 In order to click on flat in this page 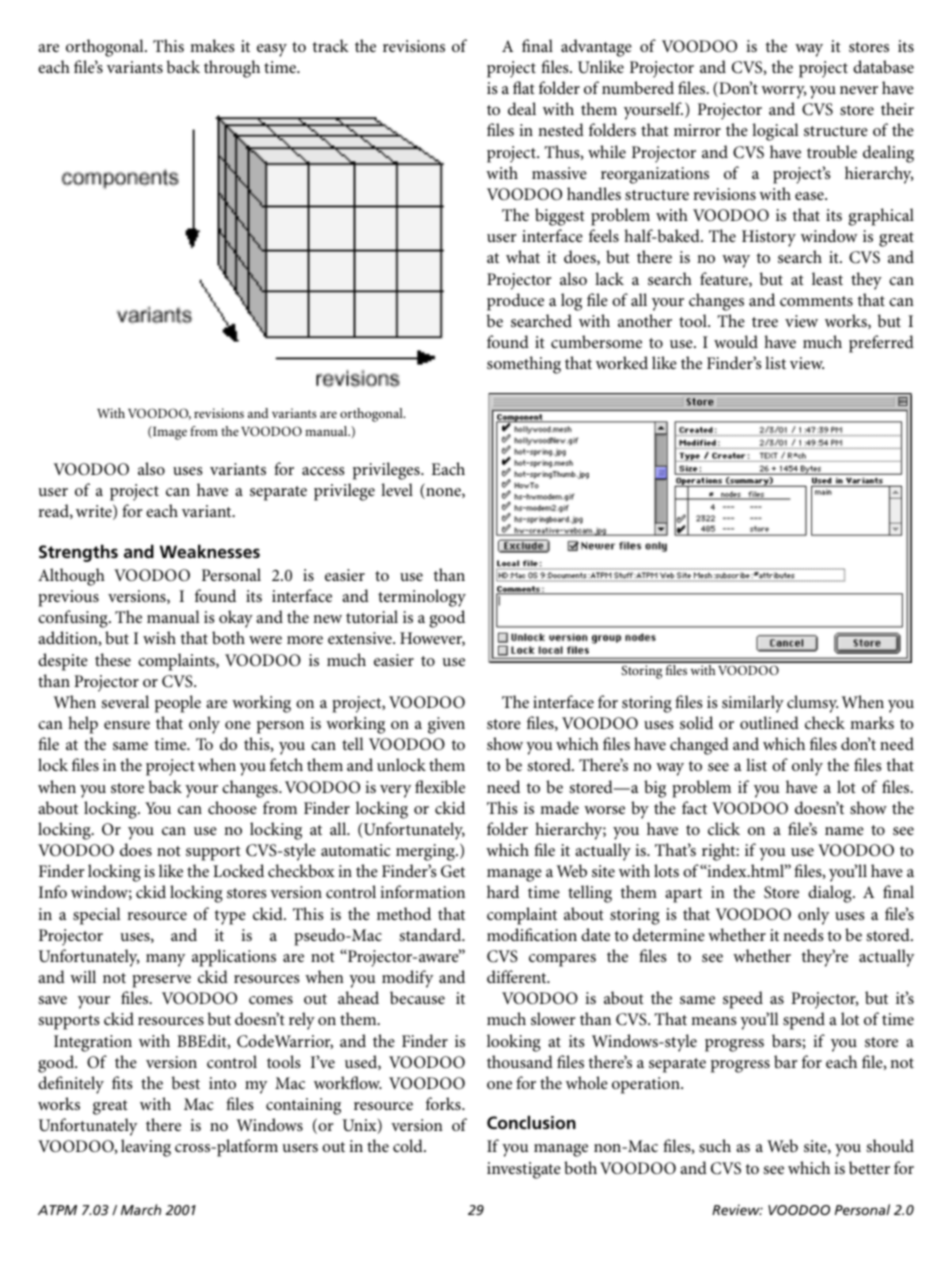, I will do `click(524, 87)`.
